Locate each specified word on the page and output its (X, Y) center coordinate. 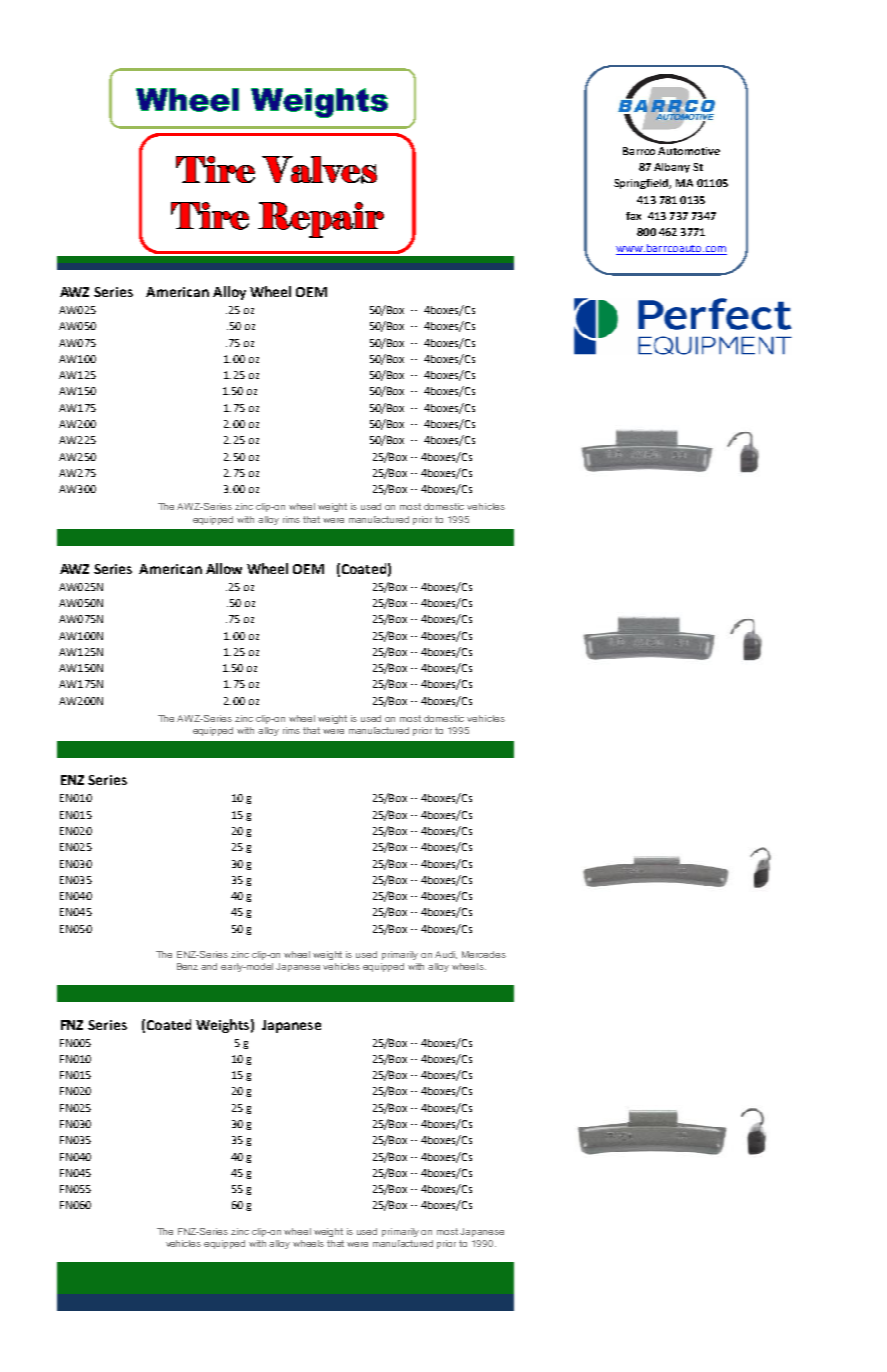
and (209, 966)
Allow (224, 568)
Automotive (689, 151)
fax (633, 216)
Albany (672, 168)
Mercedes (484, 954)
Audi (446, 955)
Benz (187, 966)
